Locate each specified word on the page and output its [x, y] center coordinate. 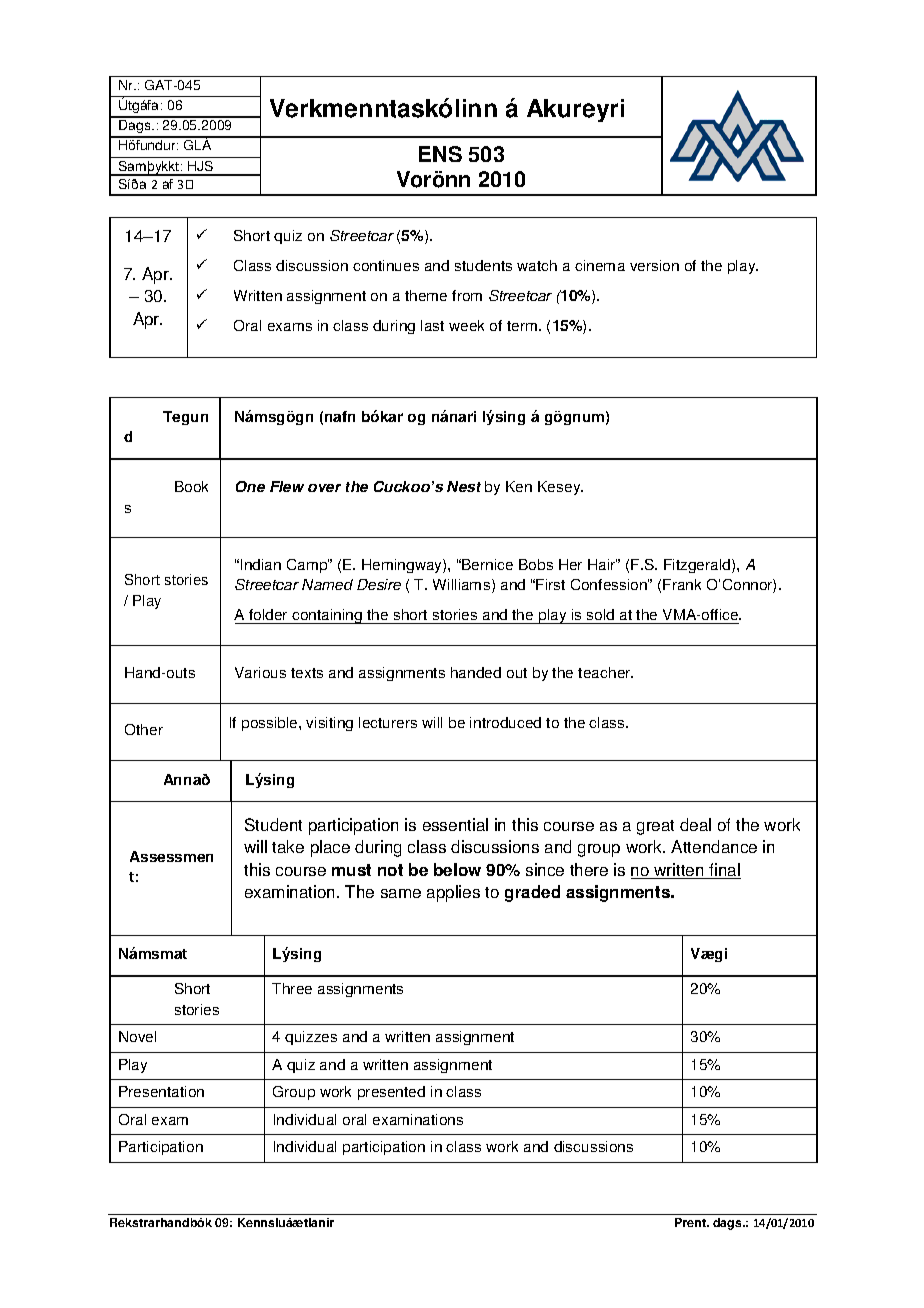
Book [191, 486]
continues [386, 265]
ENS [440, 154]
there [589, 869]
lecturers [388, 722]
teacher [605, 672]
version [654, 265]
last [432, 325]
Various [260, 672]
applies [453, 893]
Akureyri [575, 110]
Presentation [161, 1091]
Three [292, 988]
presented [391, 1093]
